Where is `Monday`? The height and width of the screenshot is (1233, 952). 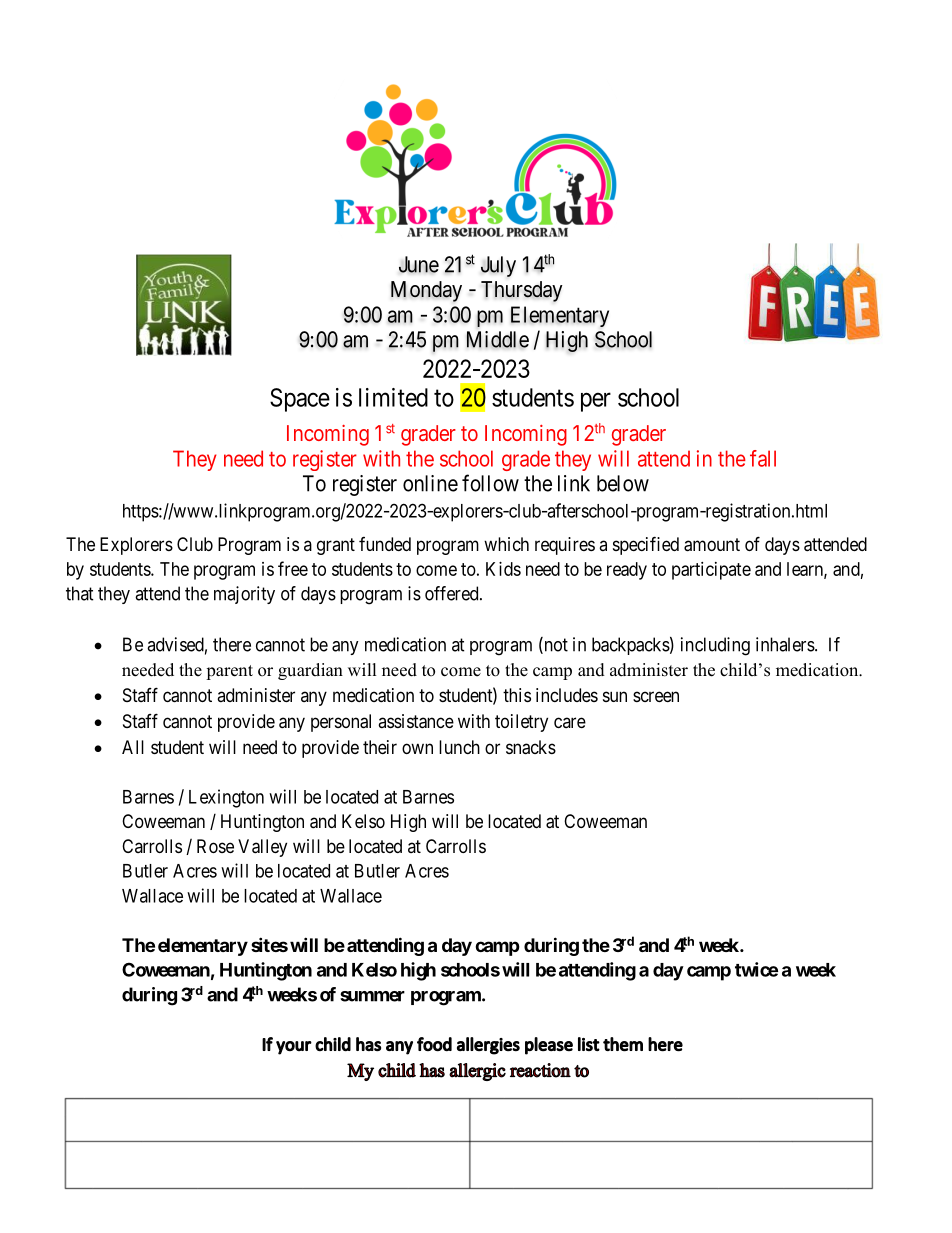 Monday is located at coordinates (426, 291).
